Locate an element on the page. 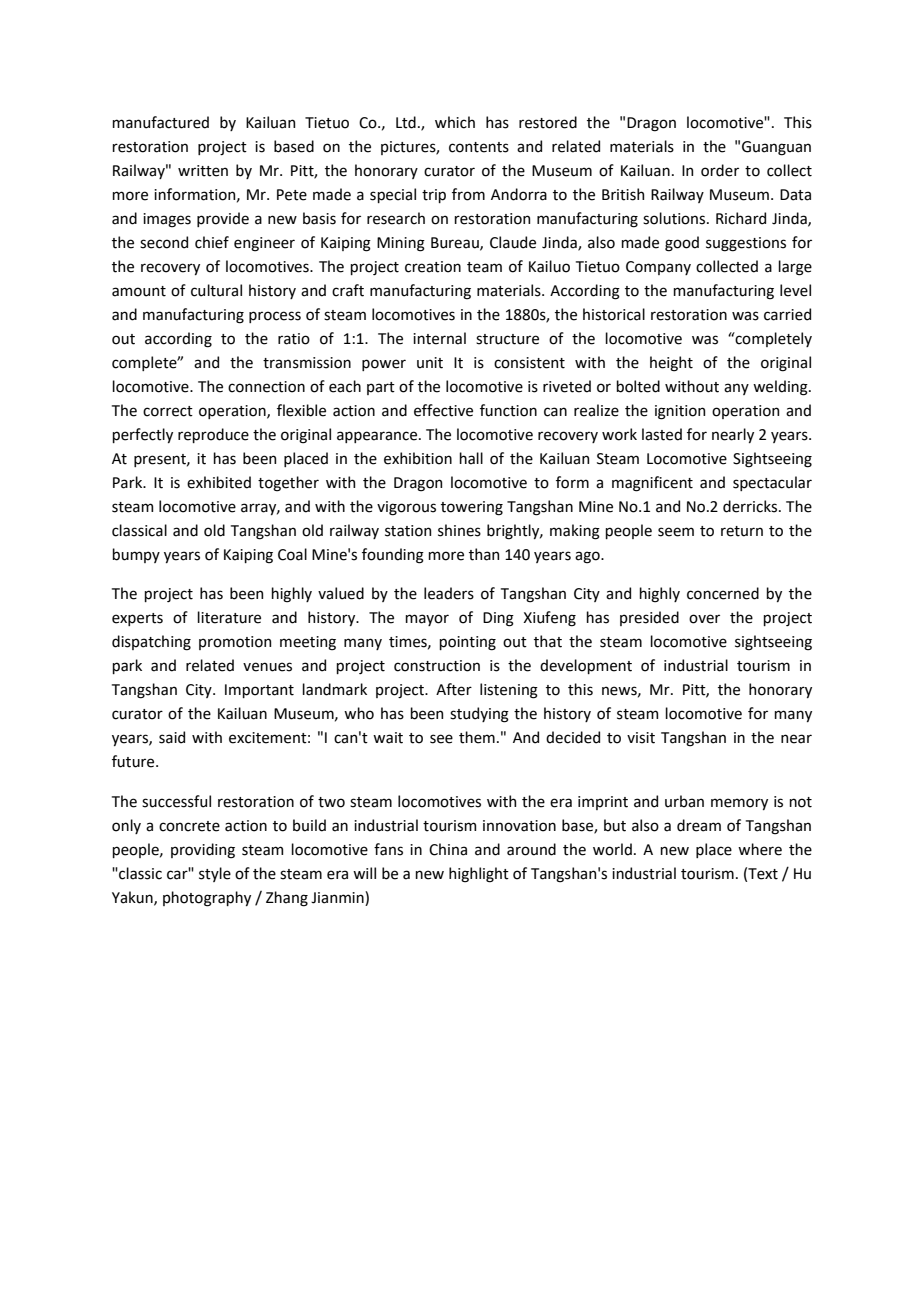  written is located at coordinates (203, 171).
